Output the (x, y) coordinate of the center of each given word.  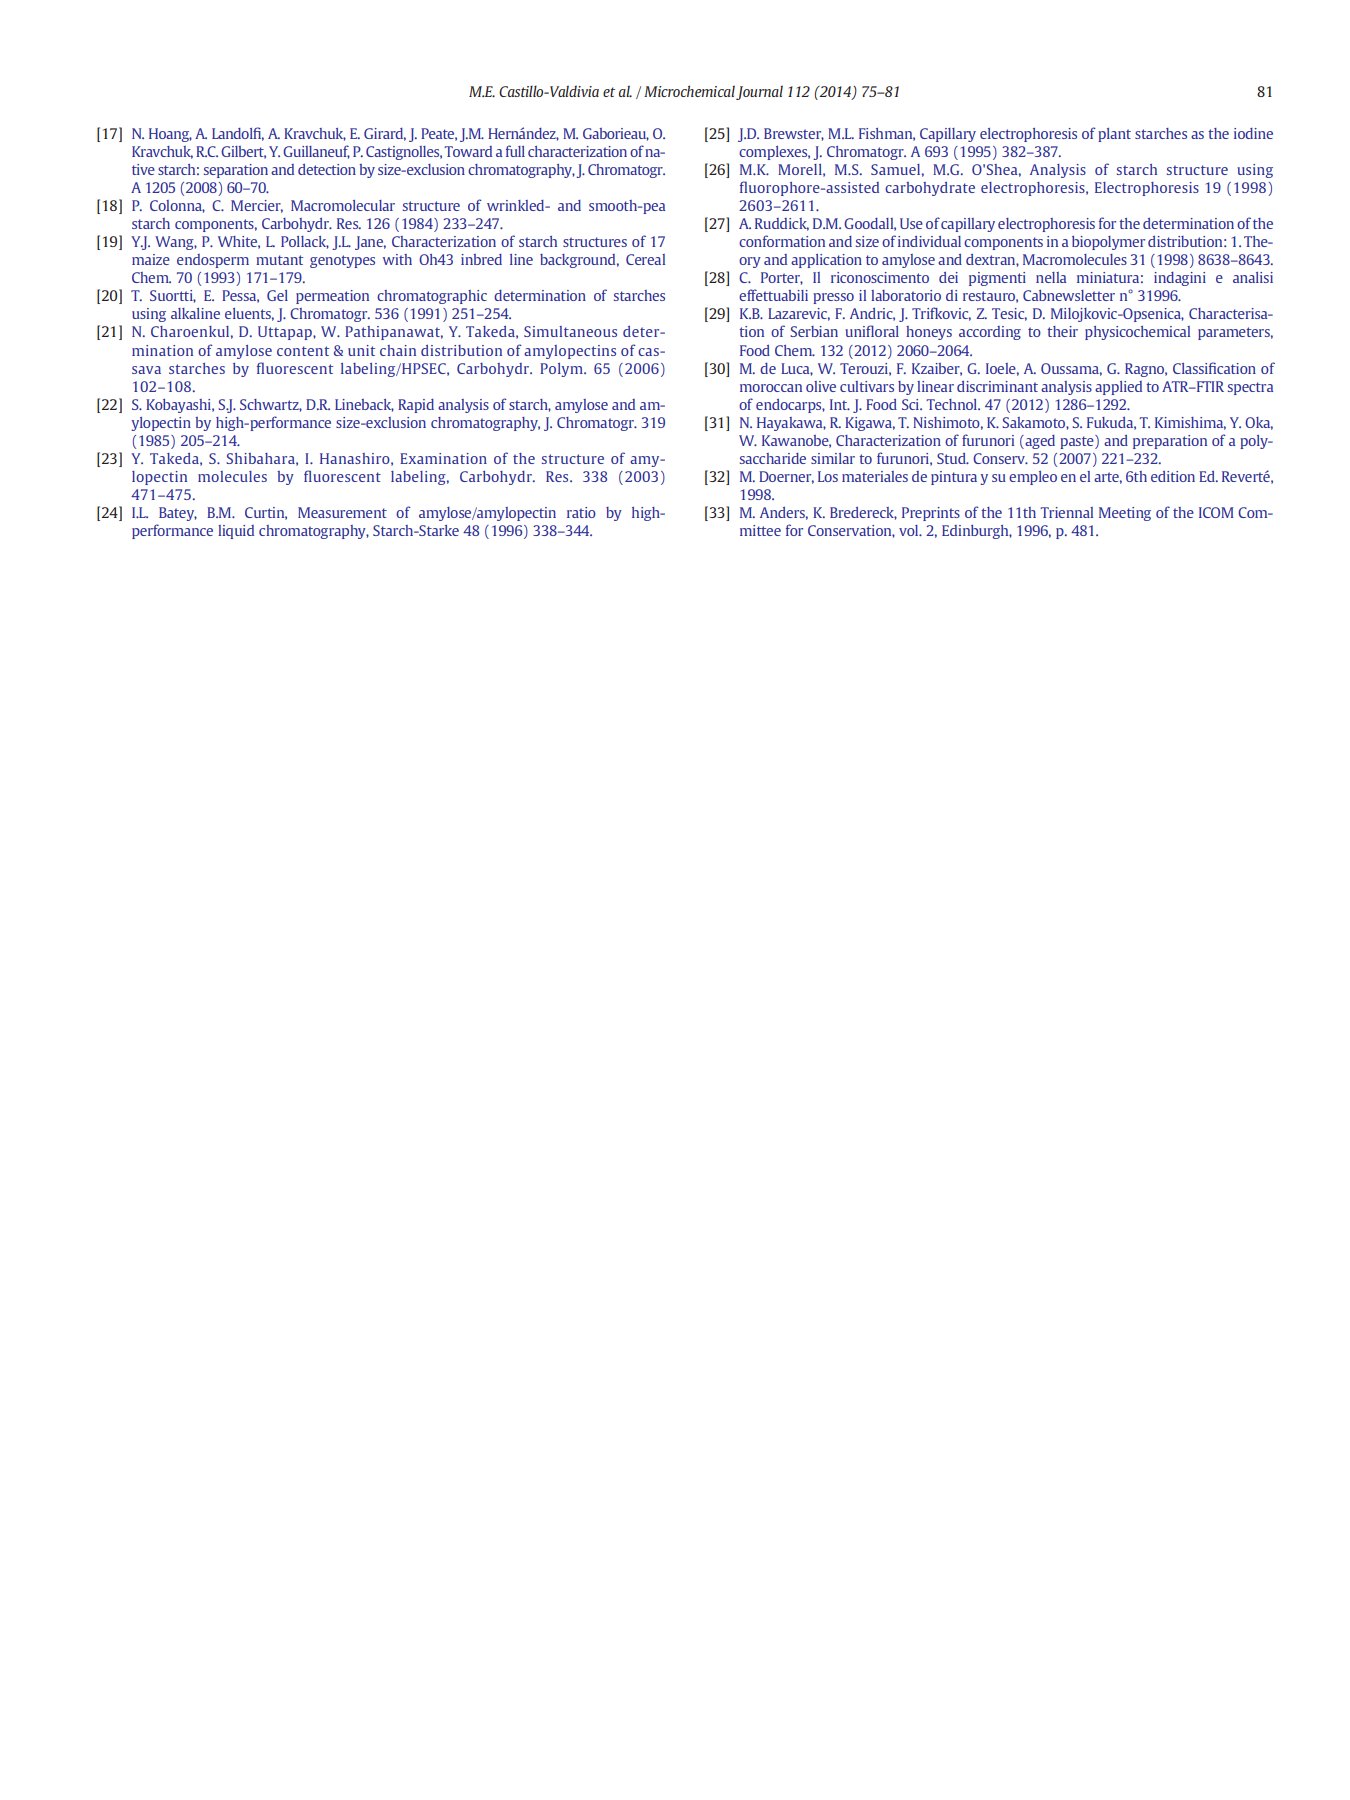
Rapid (416, 406)
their (1062, 331)
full (515, 151)
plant (1114, 135)
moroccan (771, 388)
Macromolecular (343, 205)
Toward (468, 151)
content (303, 351)
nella (1051, 277)
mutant (279, 260)
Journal (759, 92)
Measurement (342, 512)
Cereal (645, 259)
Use (911, 223)
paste (1078, 442)
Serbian (814, 331)
